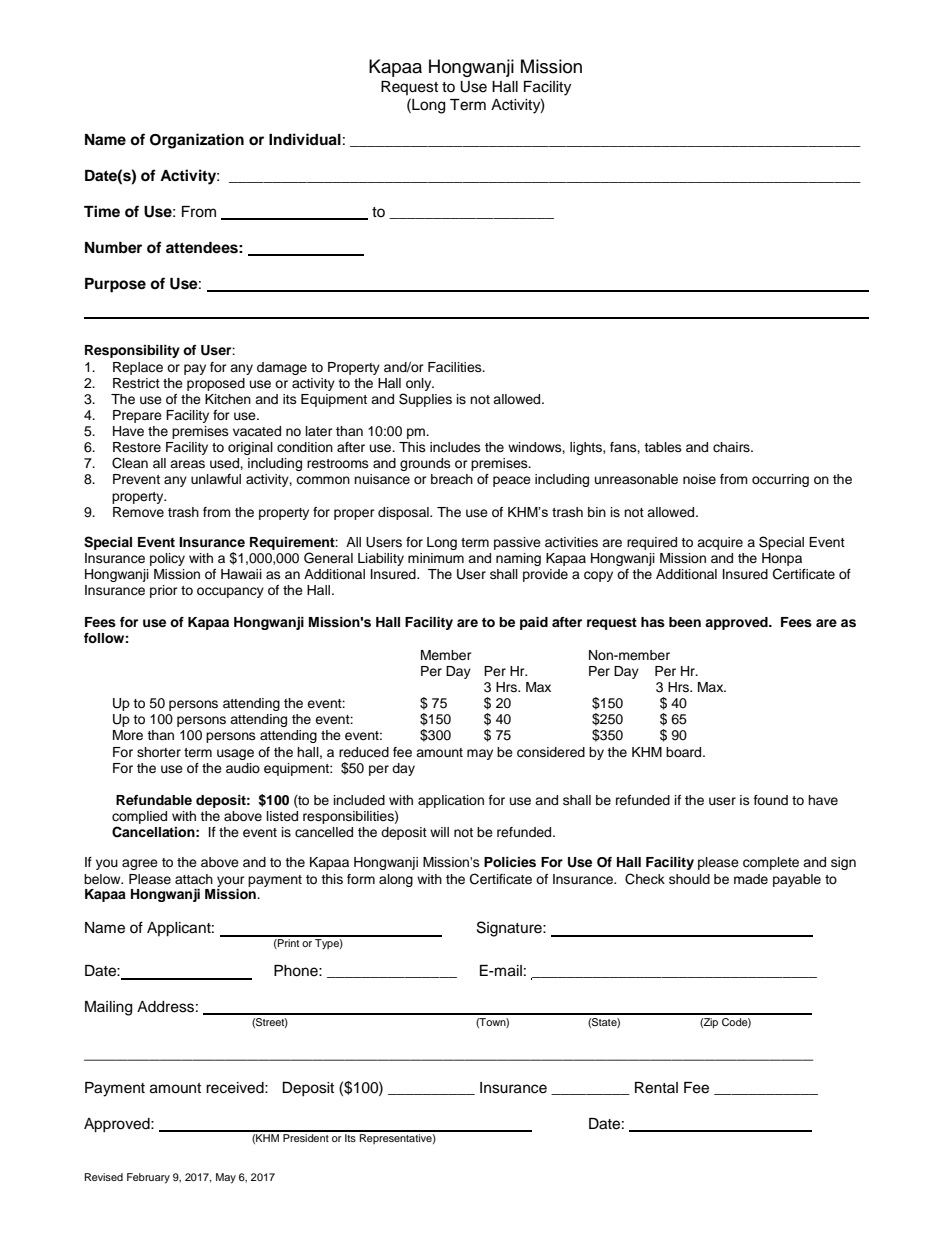 Image resolution: width=952 pixels, height=1233 pixels. What do you see at coordinates (689, 879) in the image?
I see `should` at bounding box center [689, 879].
